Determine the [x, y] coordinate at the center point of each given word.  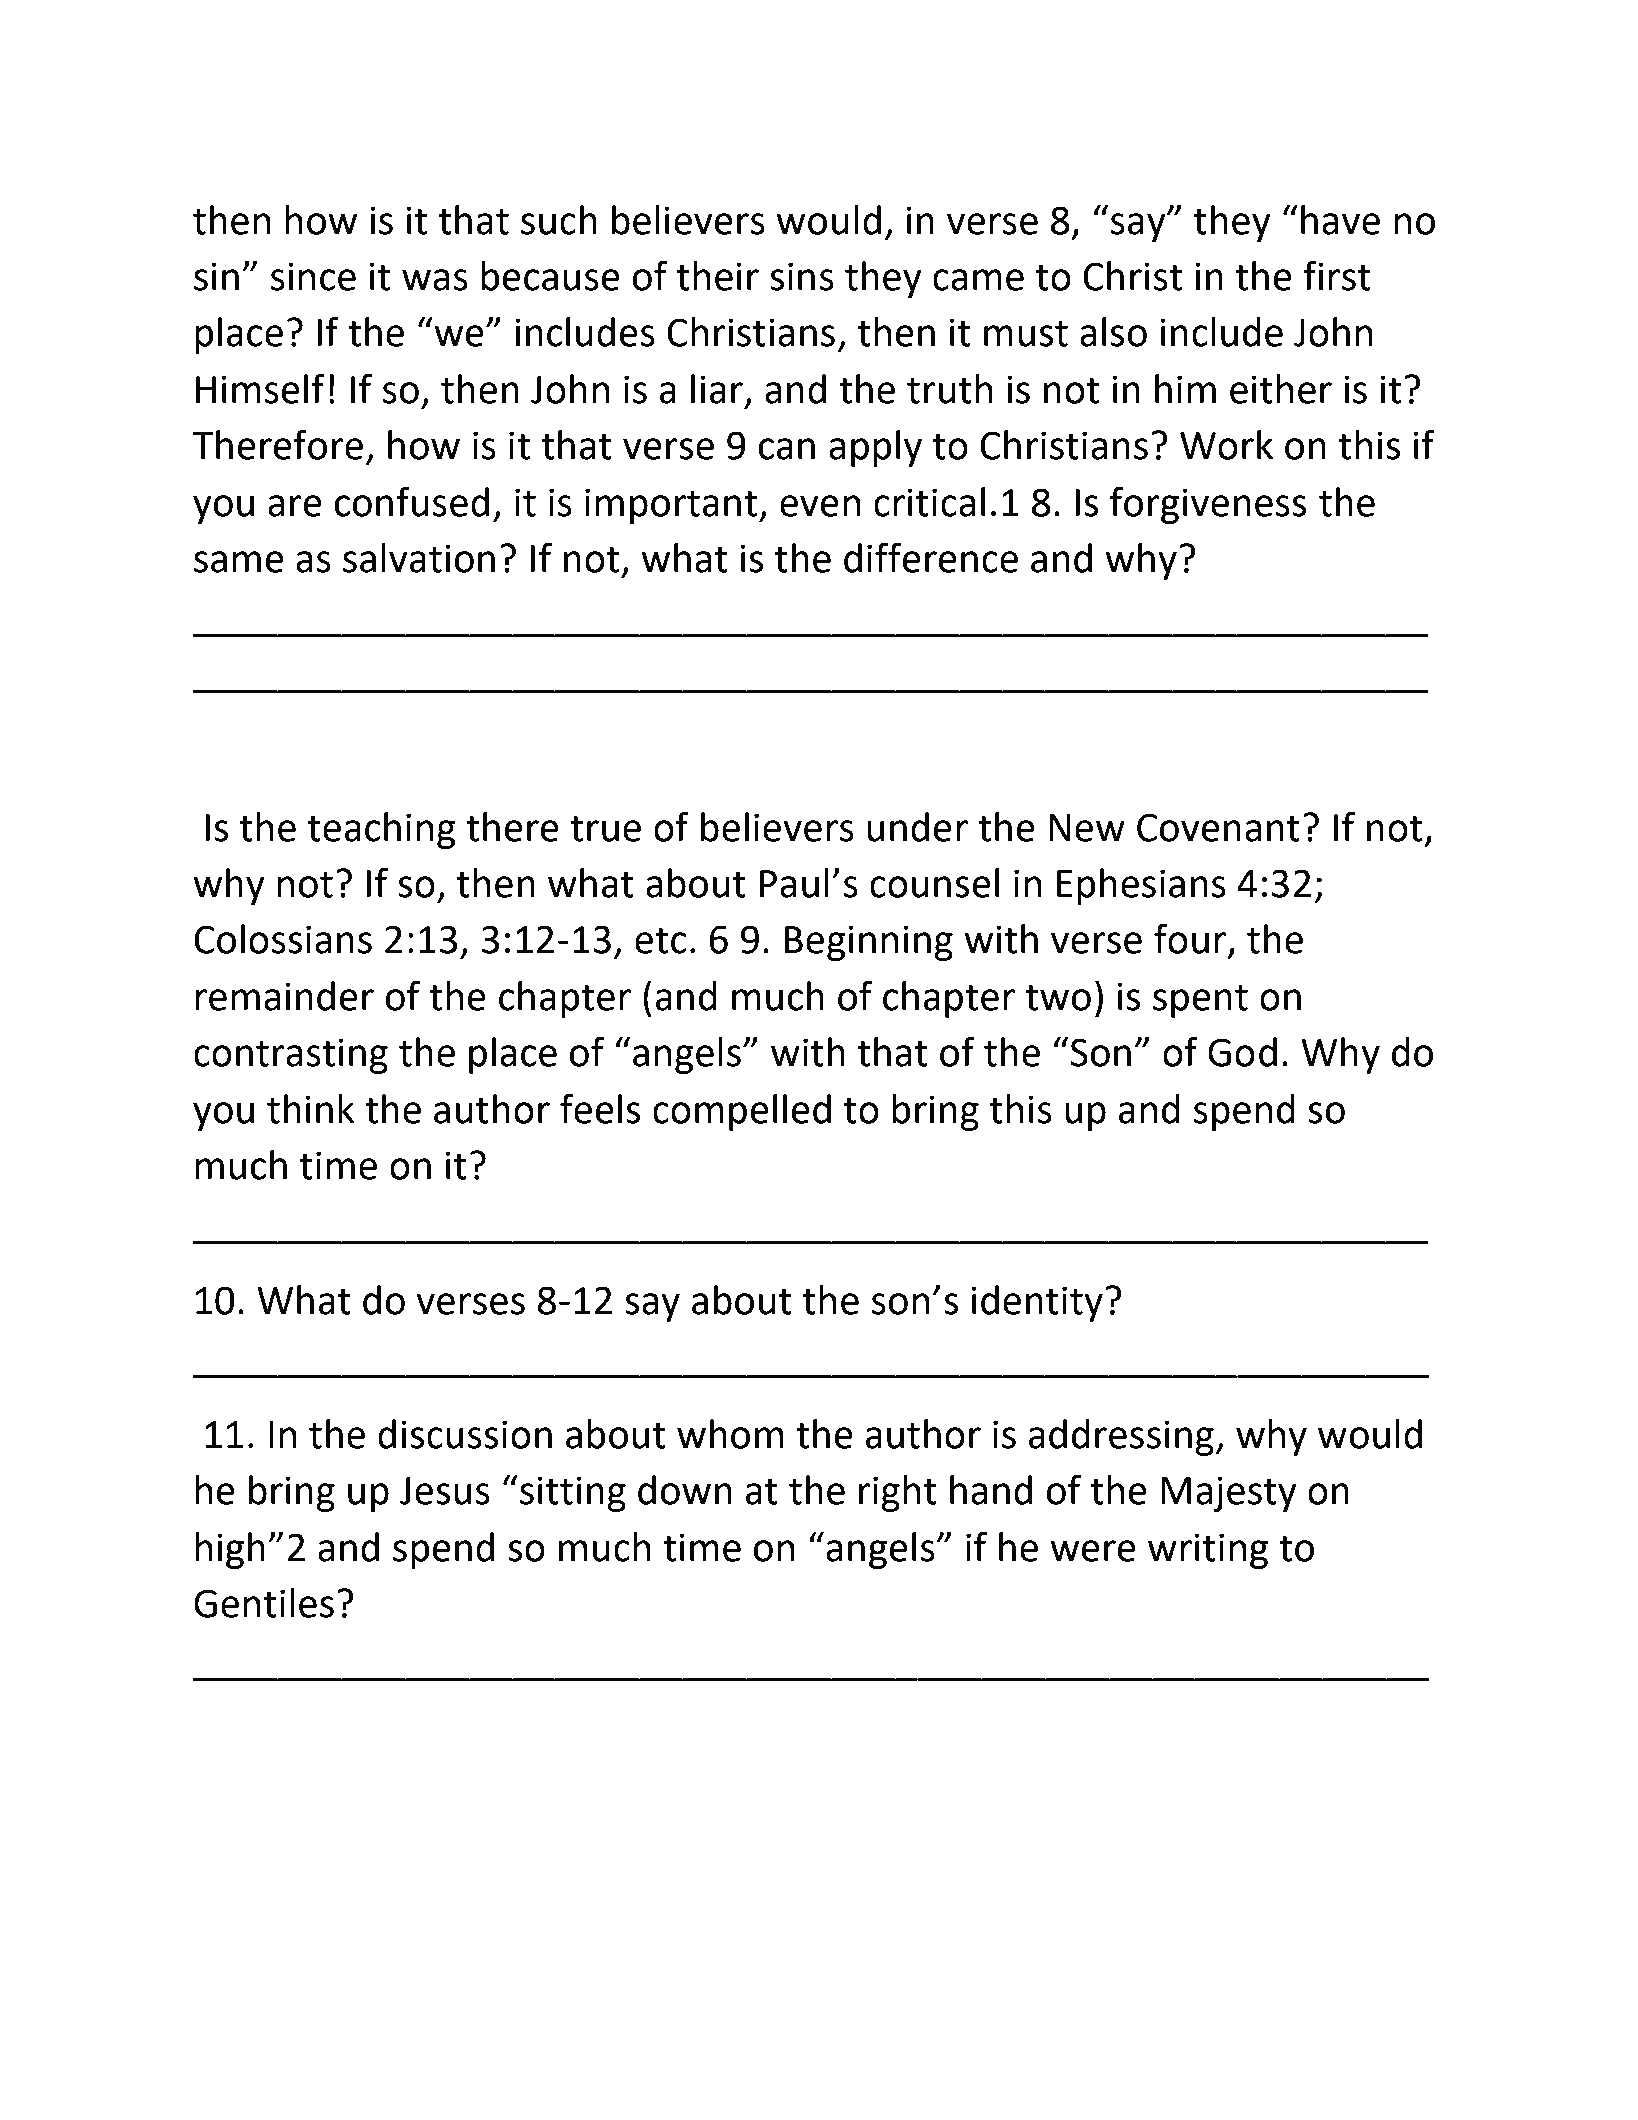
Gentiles [264, 1603]
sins [802, 276]
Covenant [1218, 827]
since [313, 276]
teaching [382, 830]
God [1242, 1052]
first [1337, 275]
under [917, 827]
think [311, 1109]
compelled [742, 1112]
